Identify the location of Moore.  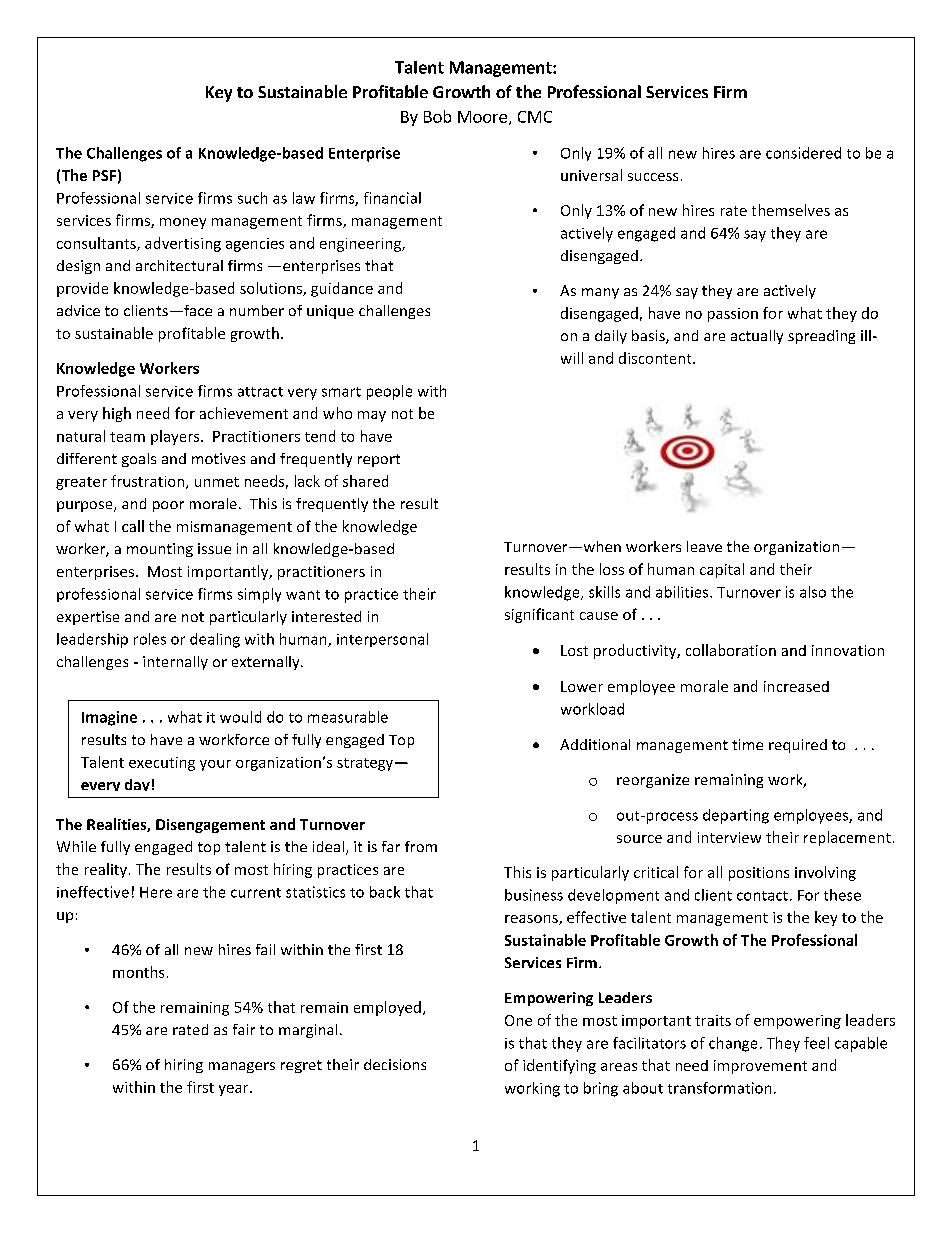
(482, 117).
